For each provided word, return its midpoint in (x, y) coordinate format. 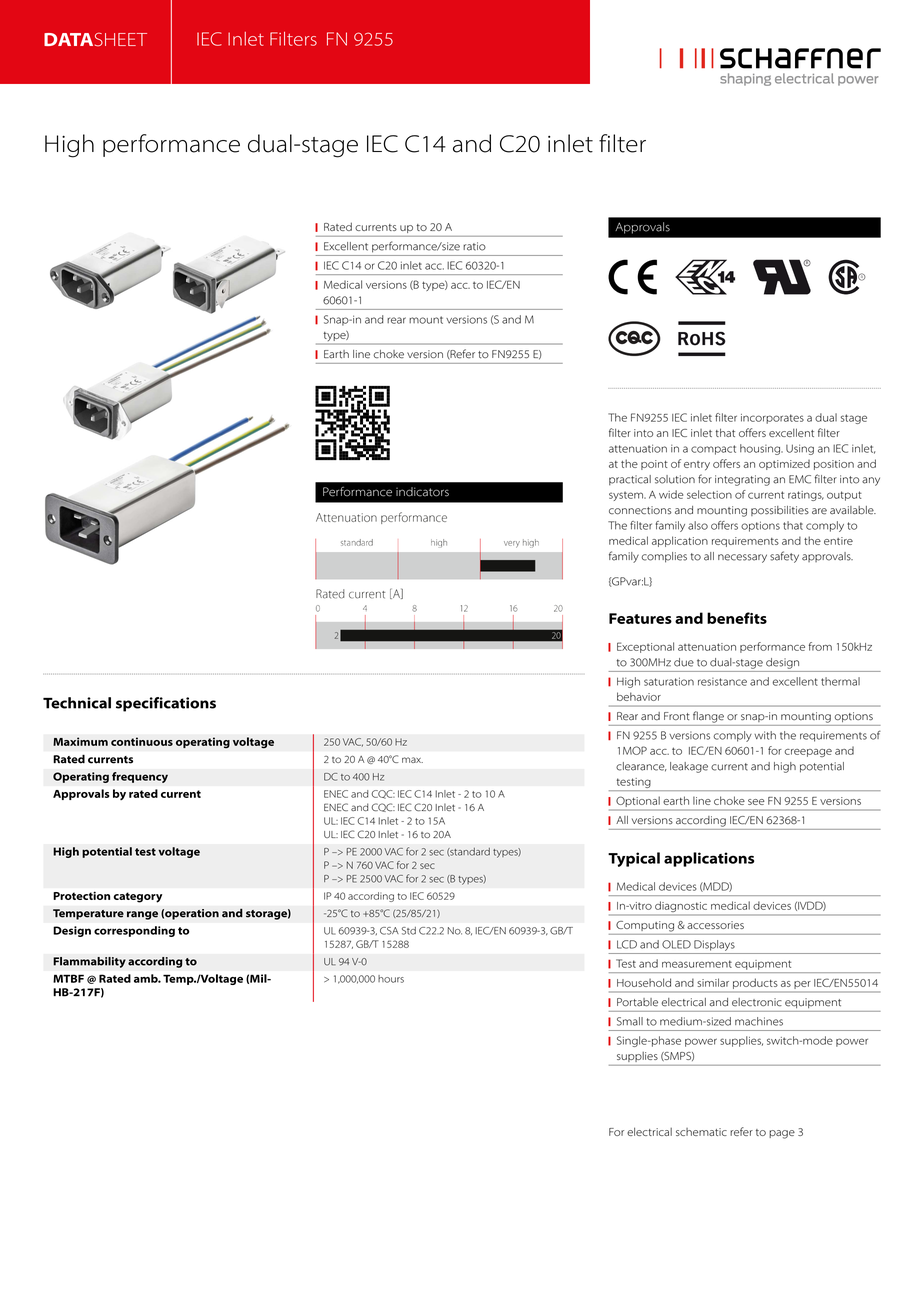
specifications (166, 704)
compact (713, 450)
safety (784, 557)
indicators (422, 492)
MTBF (68, 978)
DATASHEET (95, 40)
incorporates (772, 419)
